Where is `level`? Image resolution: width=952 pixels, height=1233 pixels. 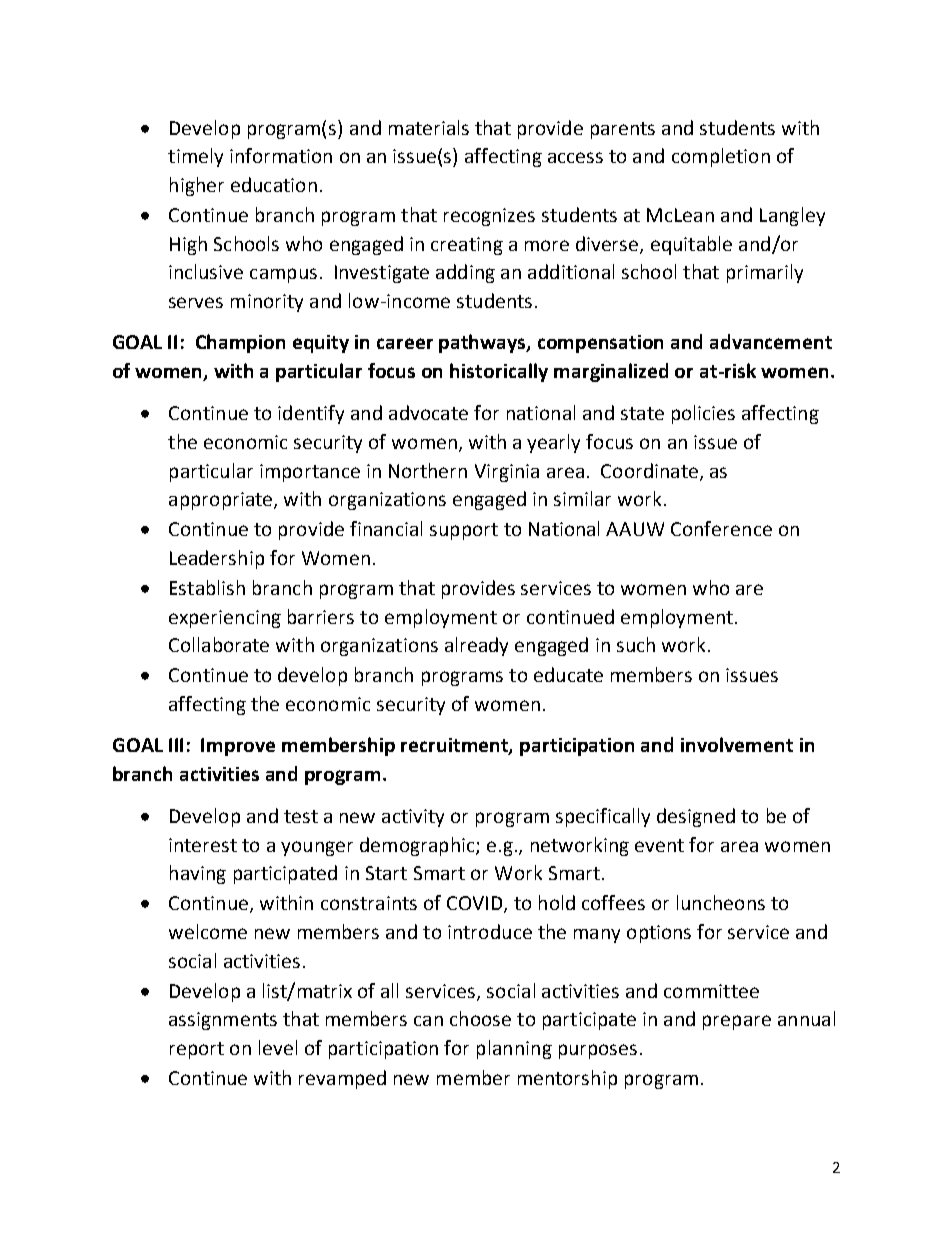 level is located at coordinates (278, 1047).
